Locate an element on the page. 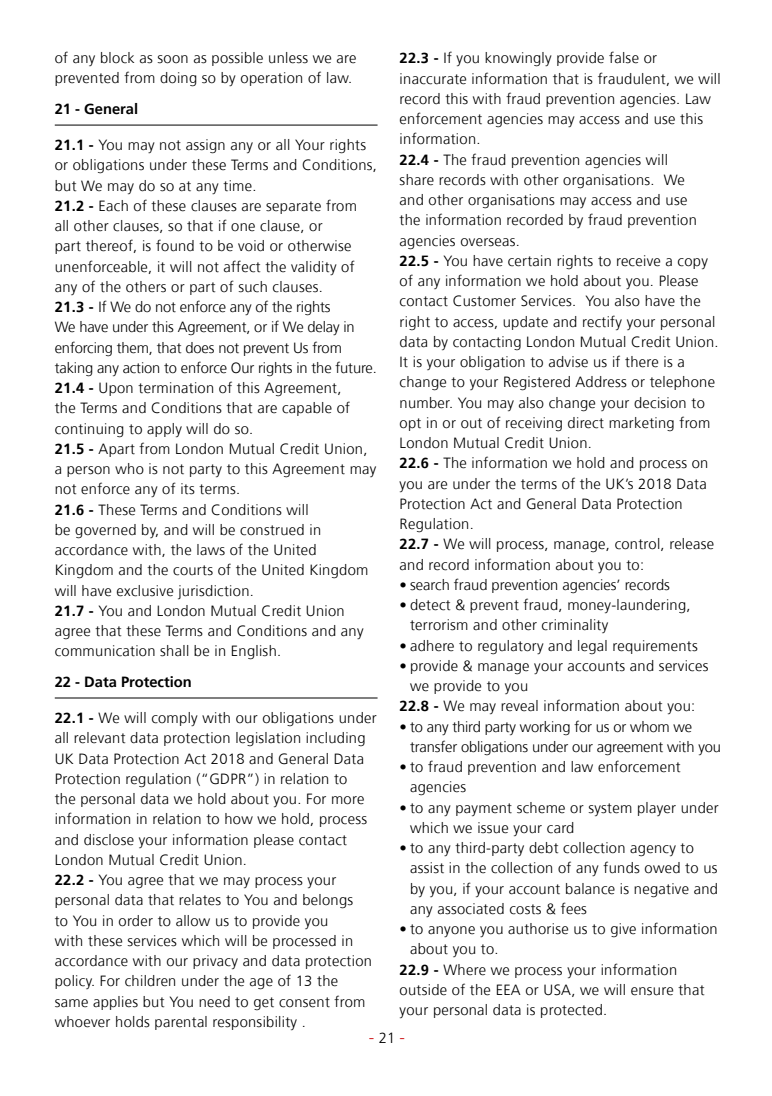 The height and width of the document is (1096, 772). inaccurate is located at coordinates (433, 79).
